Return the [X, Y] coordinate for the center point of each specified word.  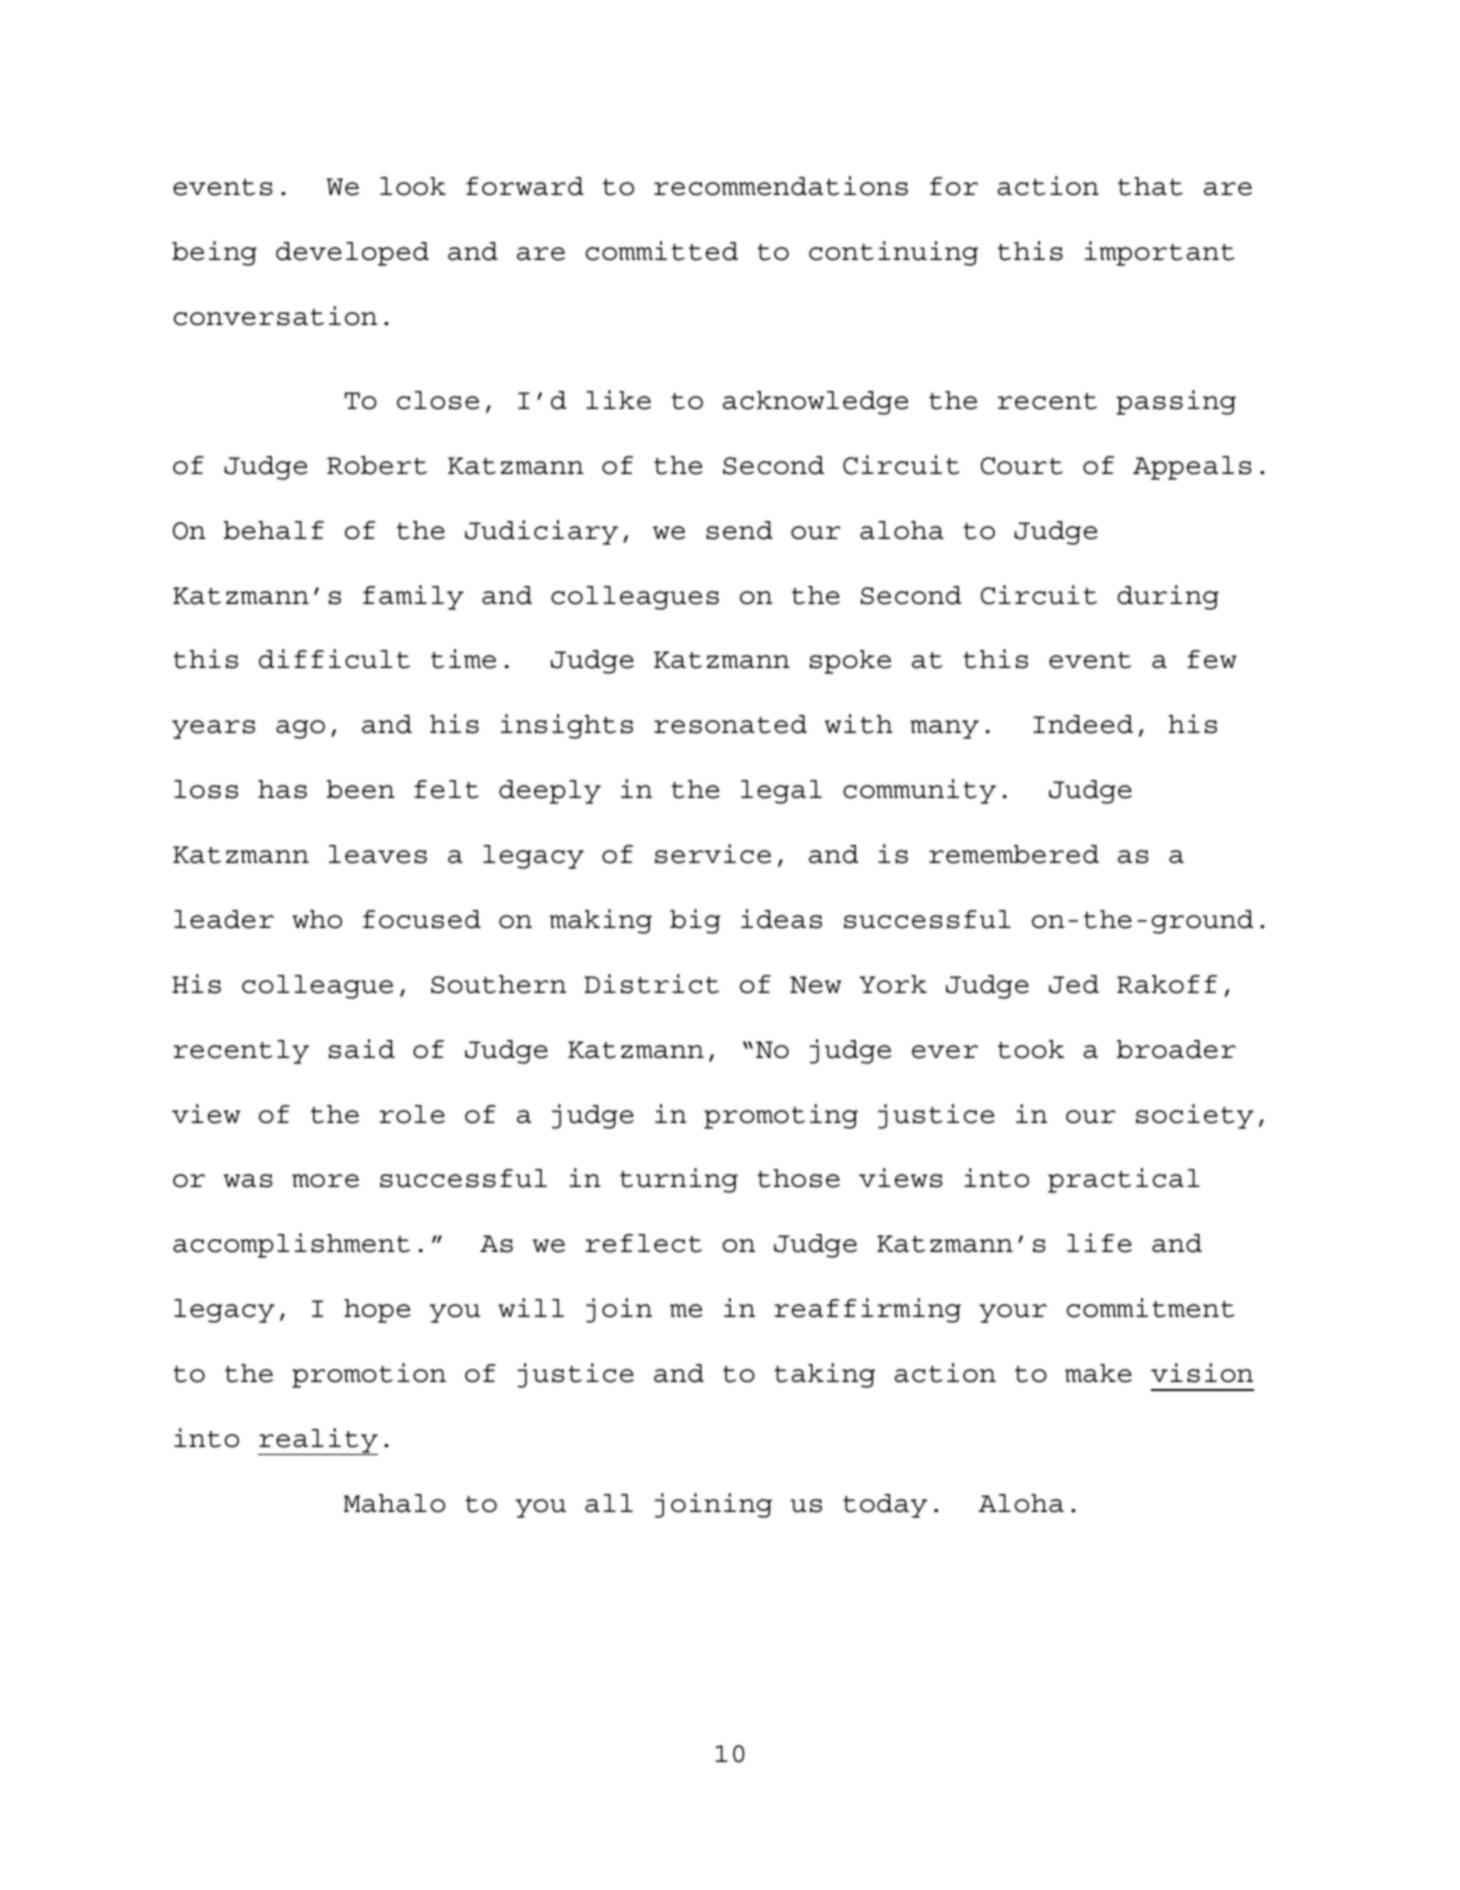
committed [662, 251]
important [1159, 253]
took [1031, 1049]
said [362, 1049]
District [651, 984]
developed [352, 254]
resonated [730, 724]
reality [318, 1441]
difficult [334, 659]
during [1168, 597]
